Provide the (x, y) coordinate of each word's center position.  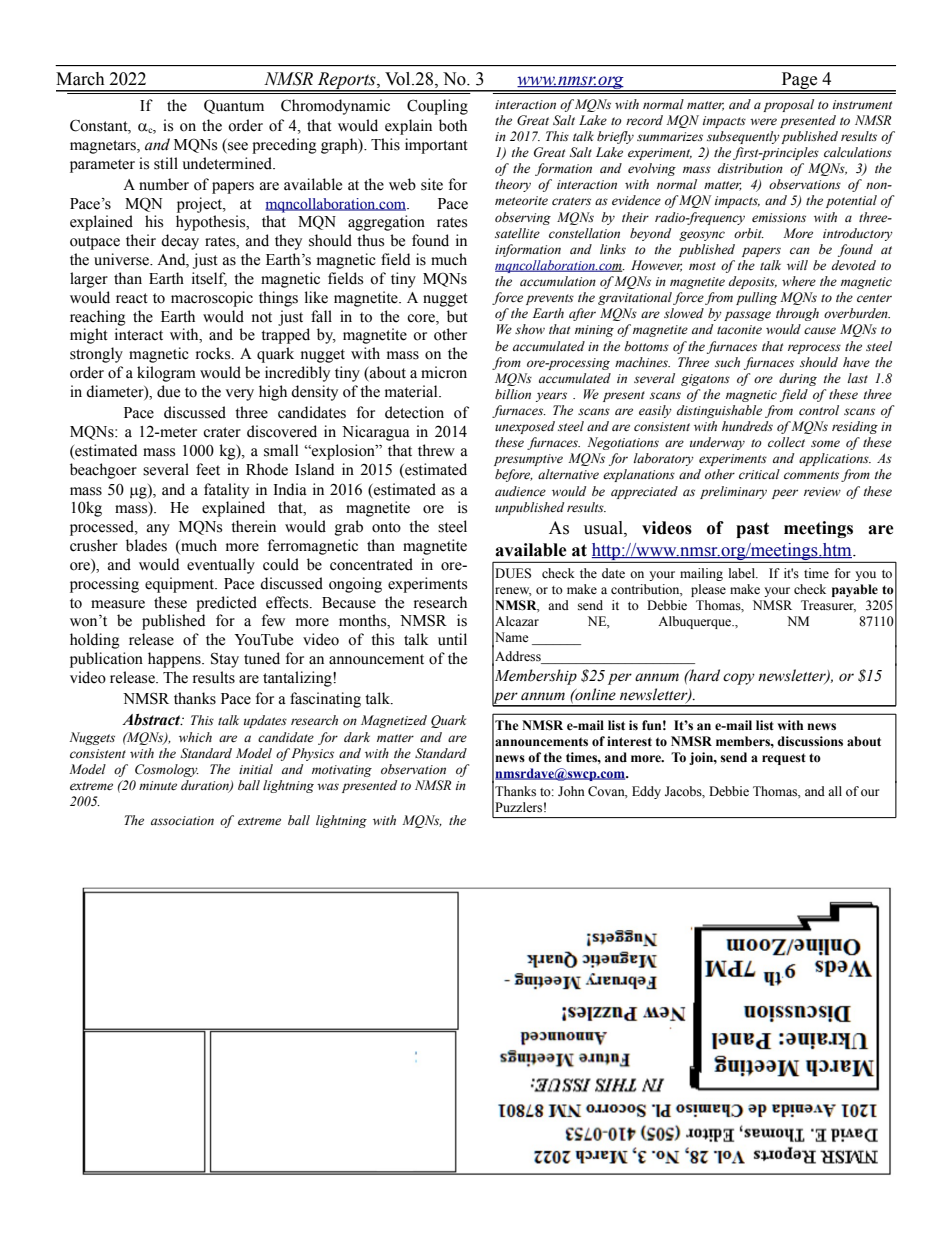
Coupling (437, 107)
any (158, 530)
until (452, 639)
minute (158, 786)
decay (180, 242)
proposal (788, 105)
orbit (749, 233)
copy (739, 679)
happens (175, 660)
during (798, 379)
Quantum (234, 106)
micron (444, 372)
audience (520, 491)
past (752, 530)
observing (523, 218)
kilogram (166, 374)
